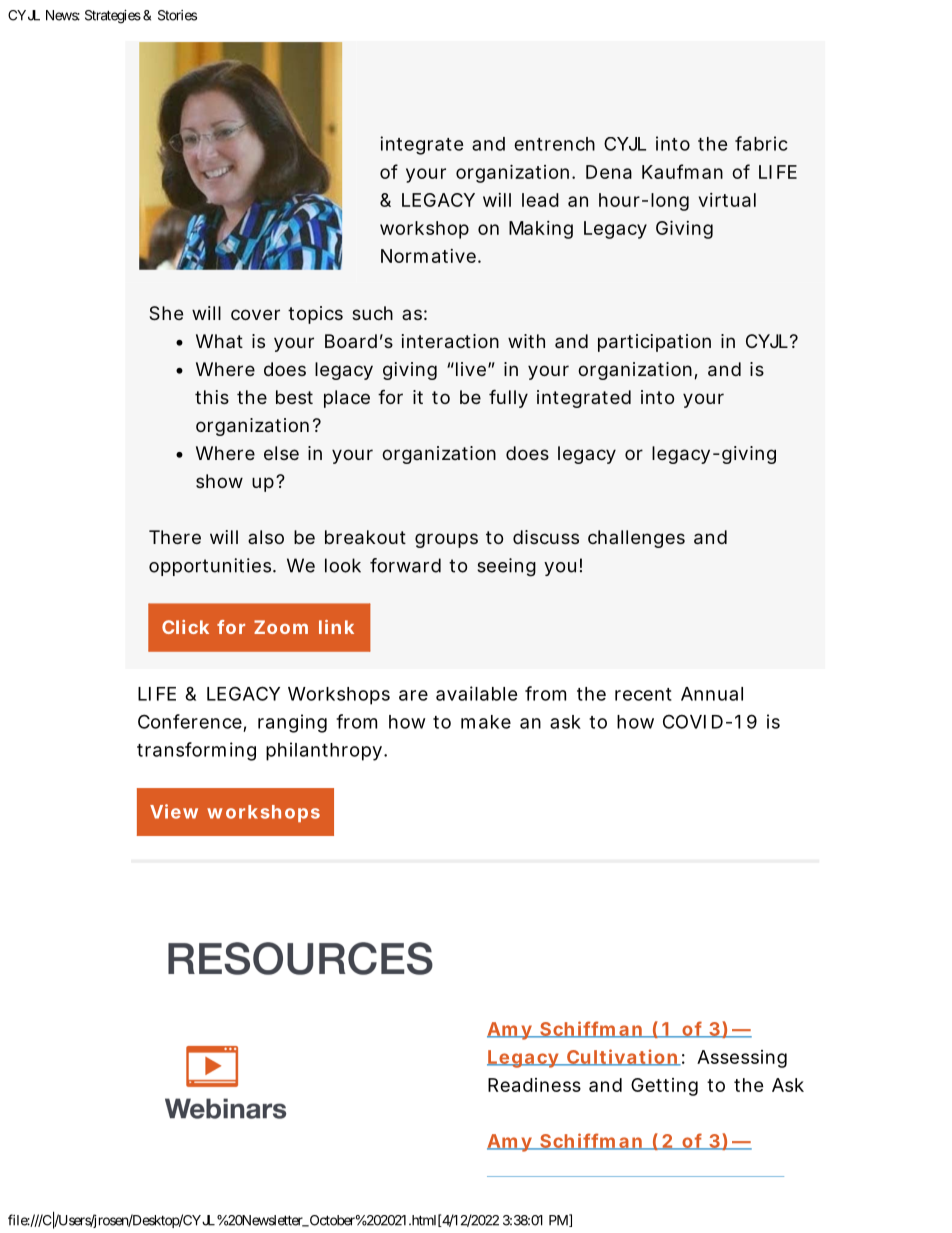  What do you see at coordinates (554, 144) in the screenshot?
I see `entrench` at bounding box center [554, 144].
